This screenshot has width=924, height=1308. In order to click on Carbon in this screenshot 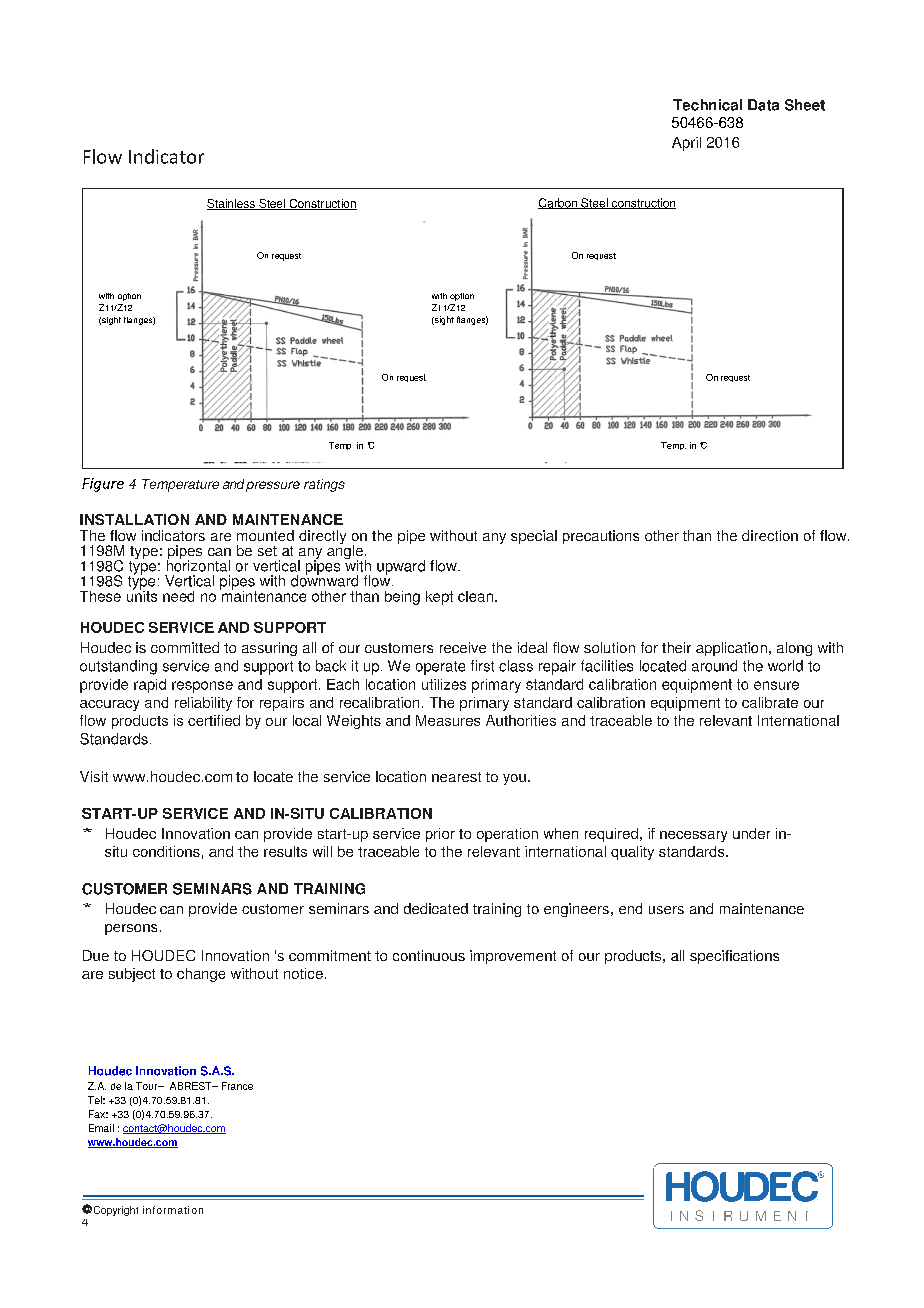, I will do `click(558, 203)`.
